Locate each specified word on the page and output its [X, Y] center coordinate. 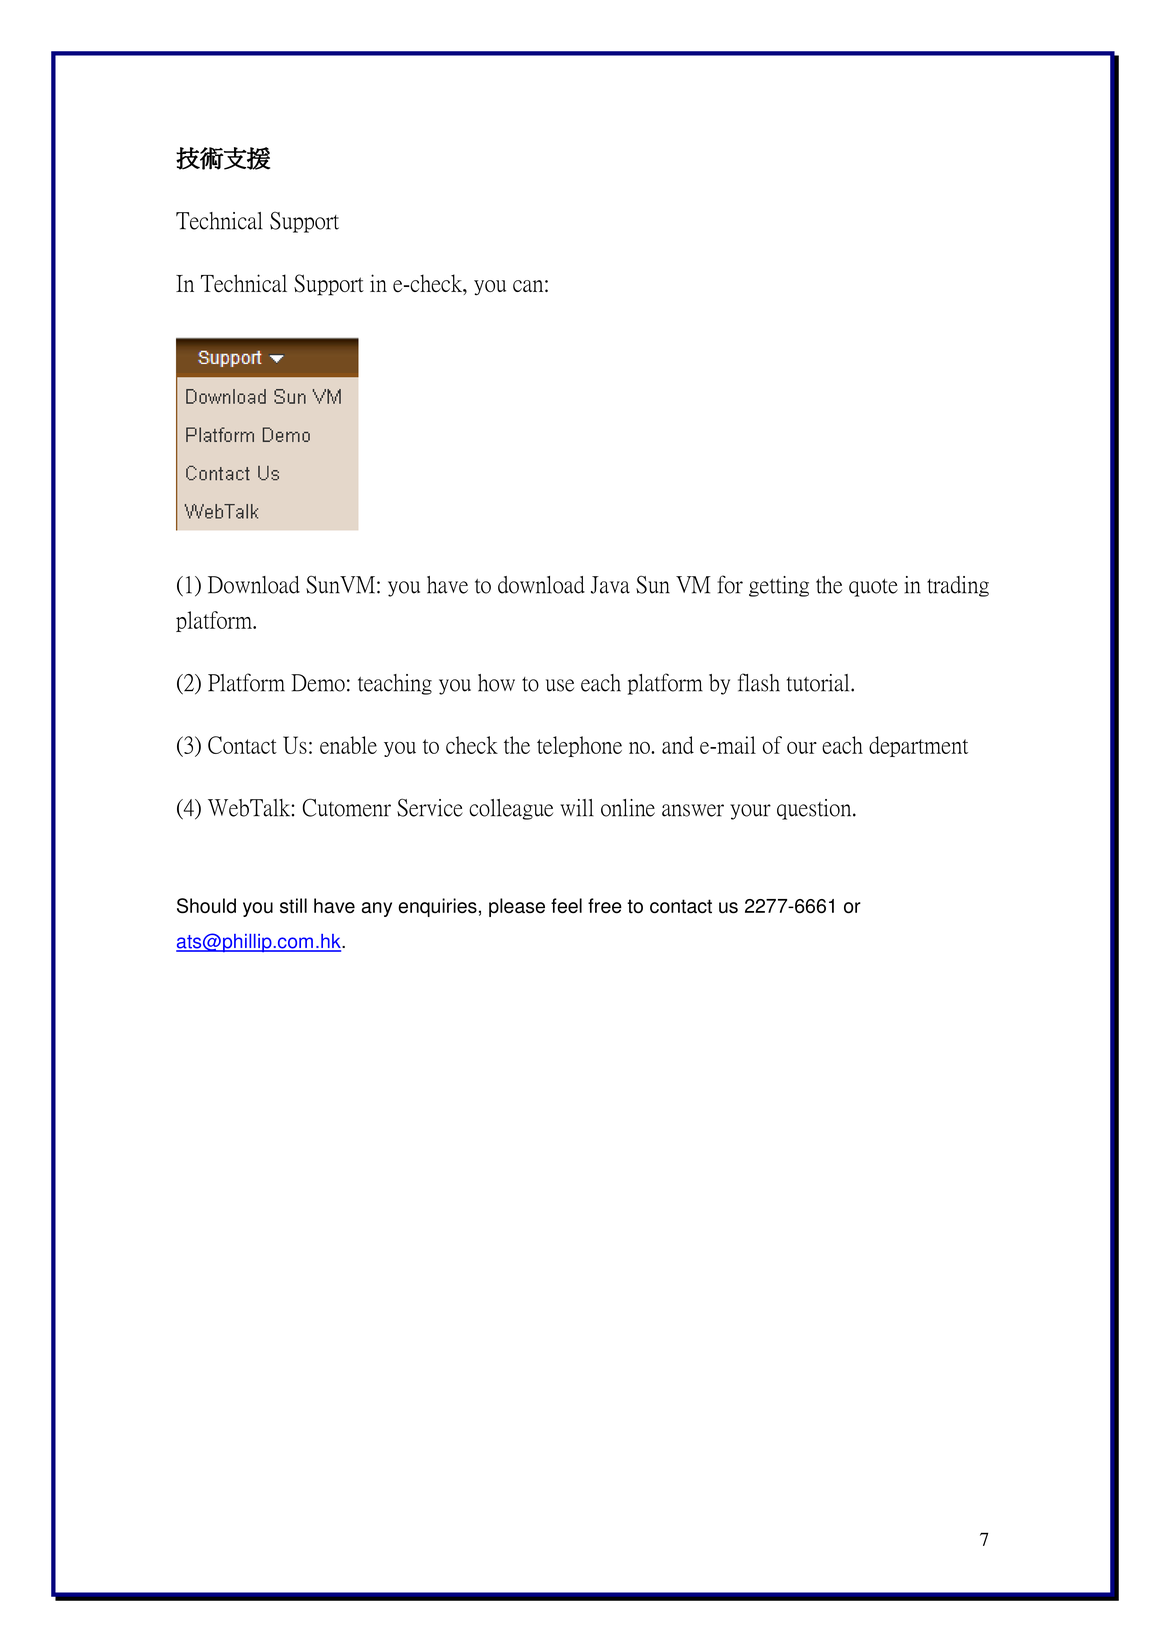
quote [873, 588]
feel [566, 906]
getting [779, 586]
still [293, 906]
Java [610, 585]
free [605, 906]
